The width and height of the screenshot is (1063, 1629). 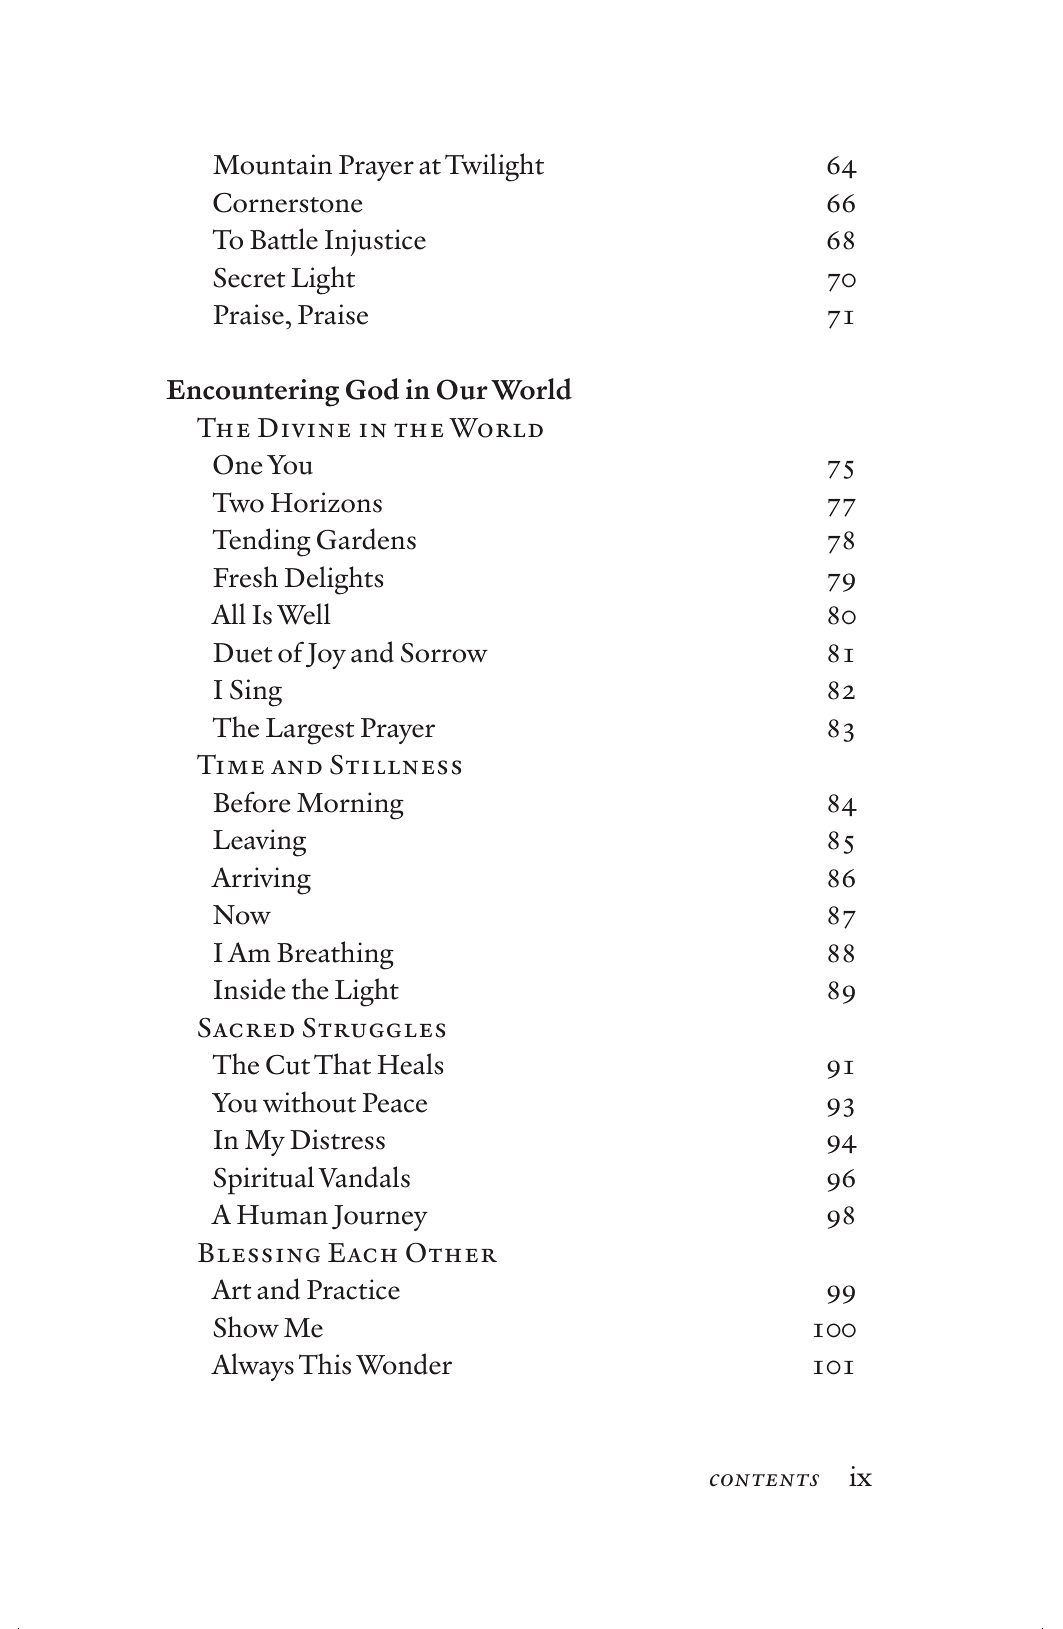 What do you see at coordinates (375, 242) in the screenshot?
I see `Injustice` at bounding box center [375, 242].
